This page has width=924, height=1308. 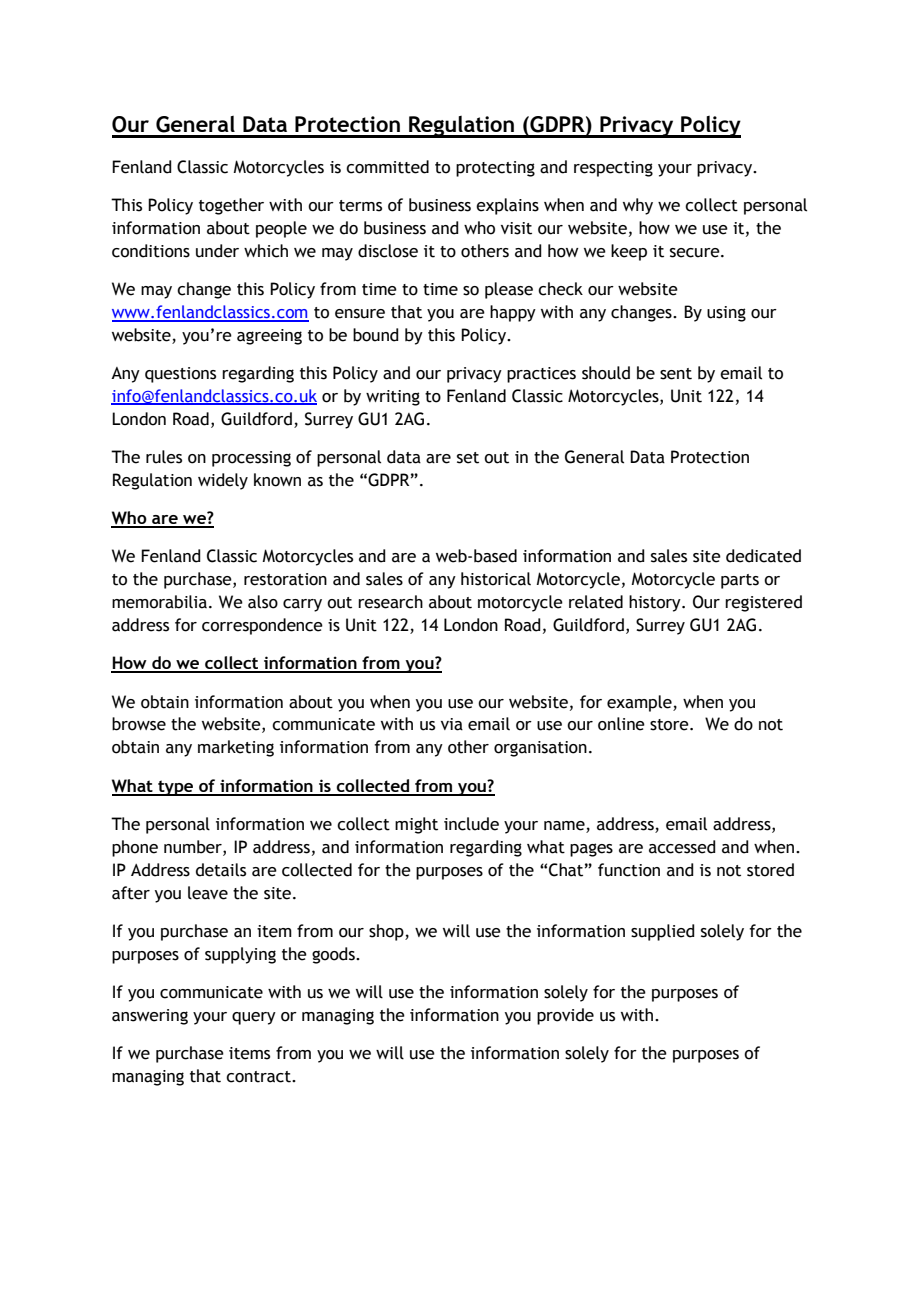 I want to click on provide, so click(x=565, y=1016).
